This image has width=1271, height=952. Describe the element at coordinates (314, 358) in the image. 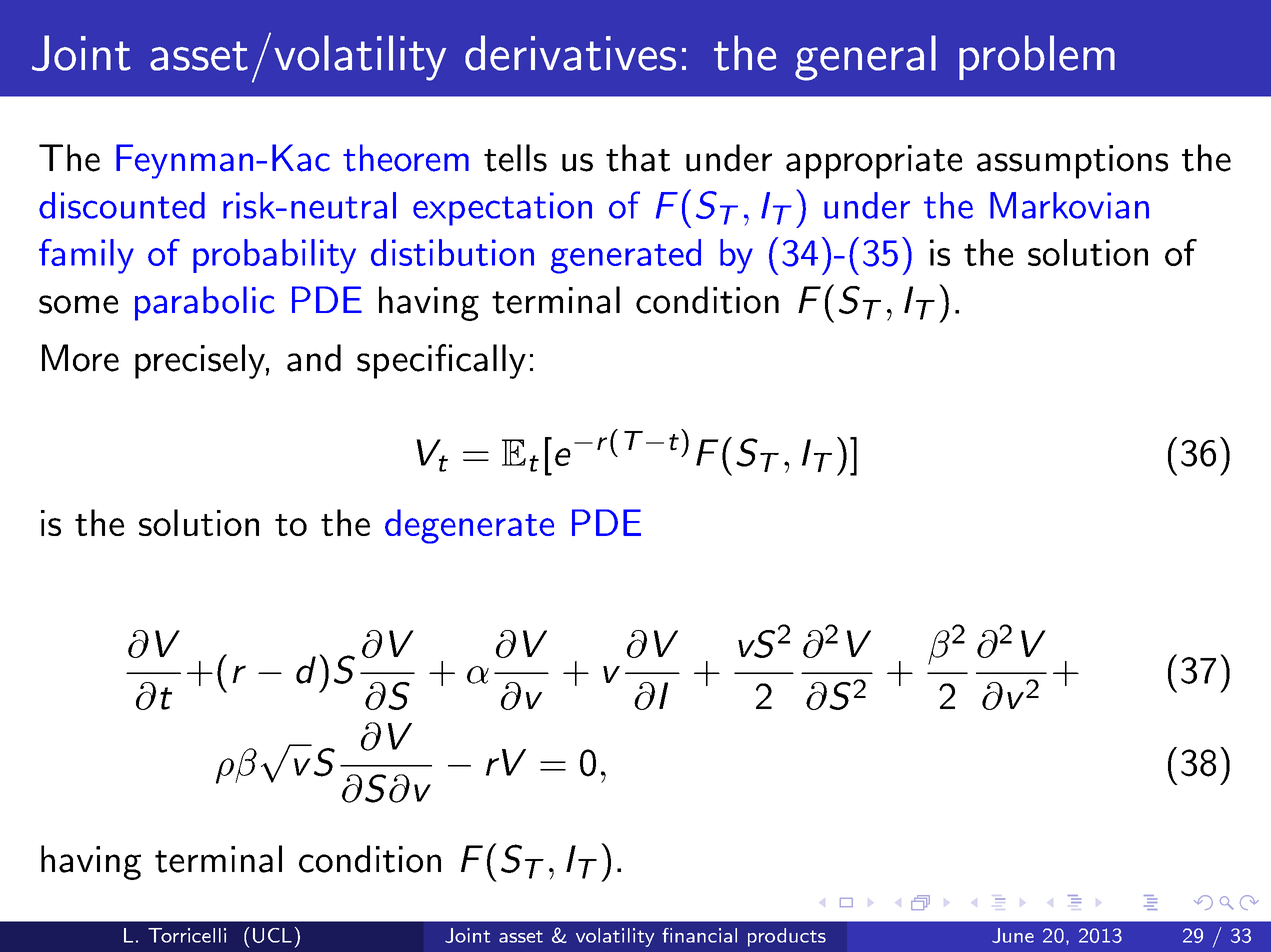

I see `and` at that location.
